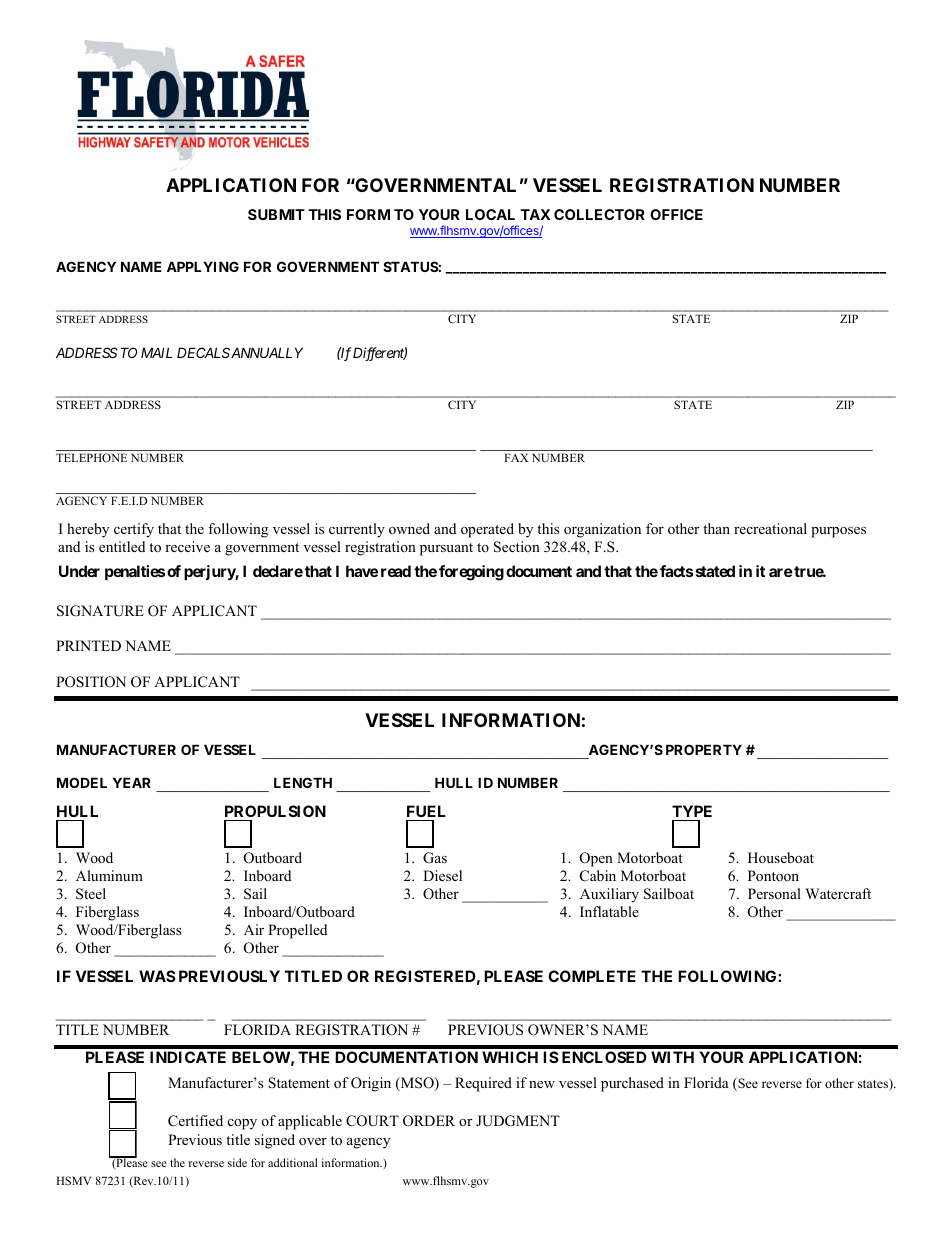  I want to click on Houseboat, so click(781, 857).
